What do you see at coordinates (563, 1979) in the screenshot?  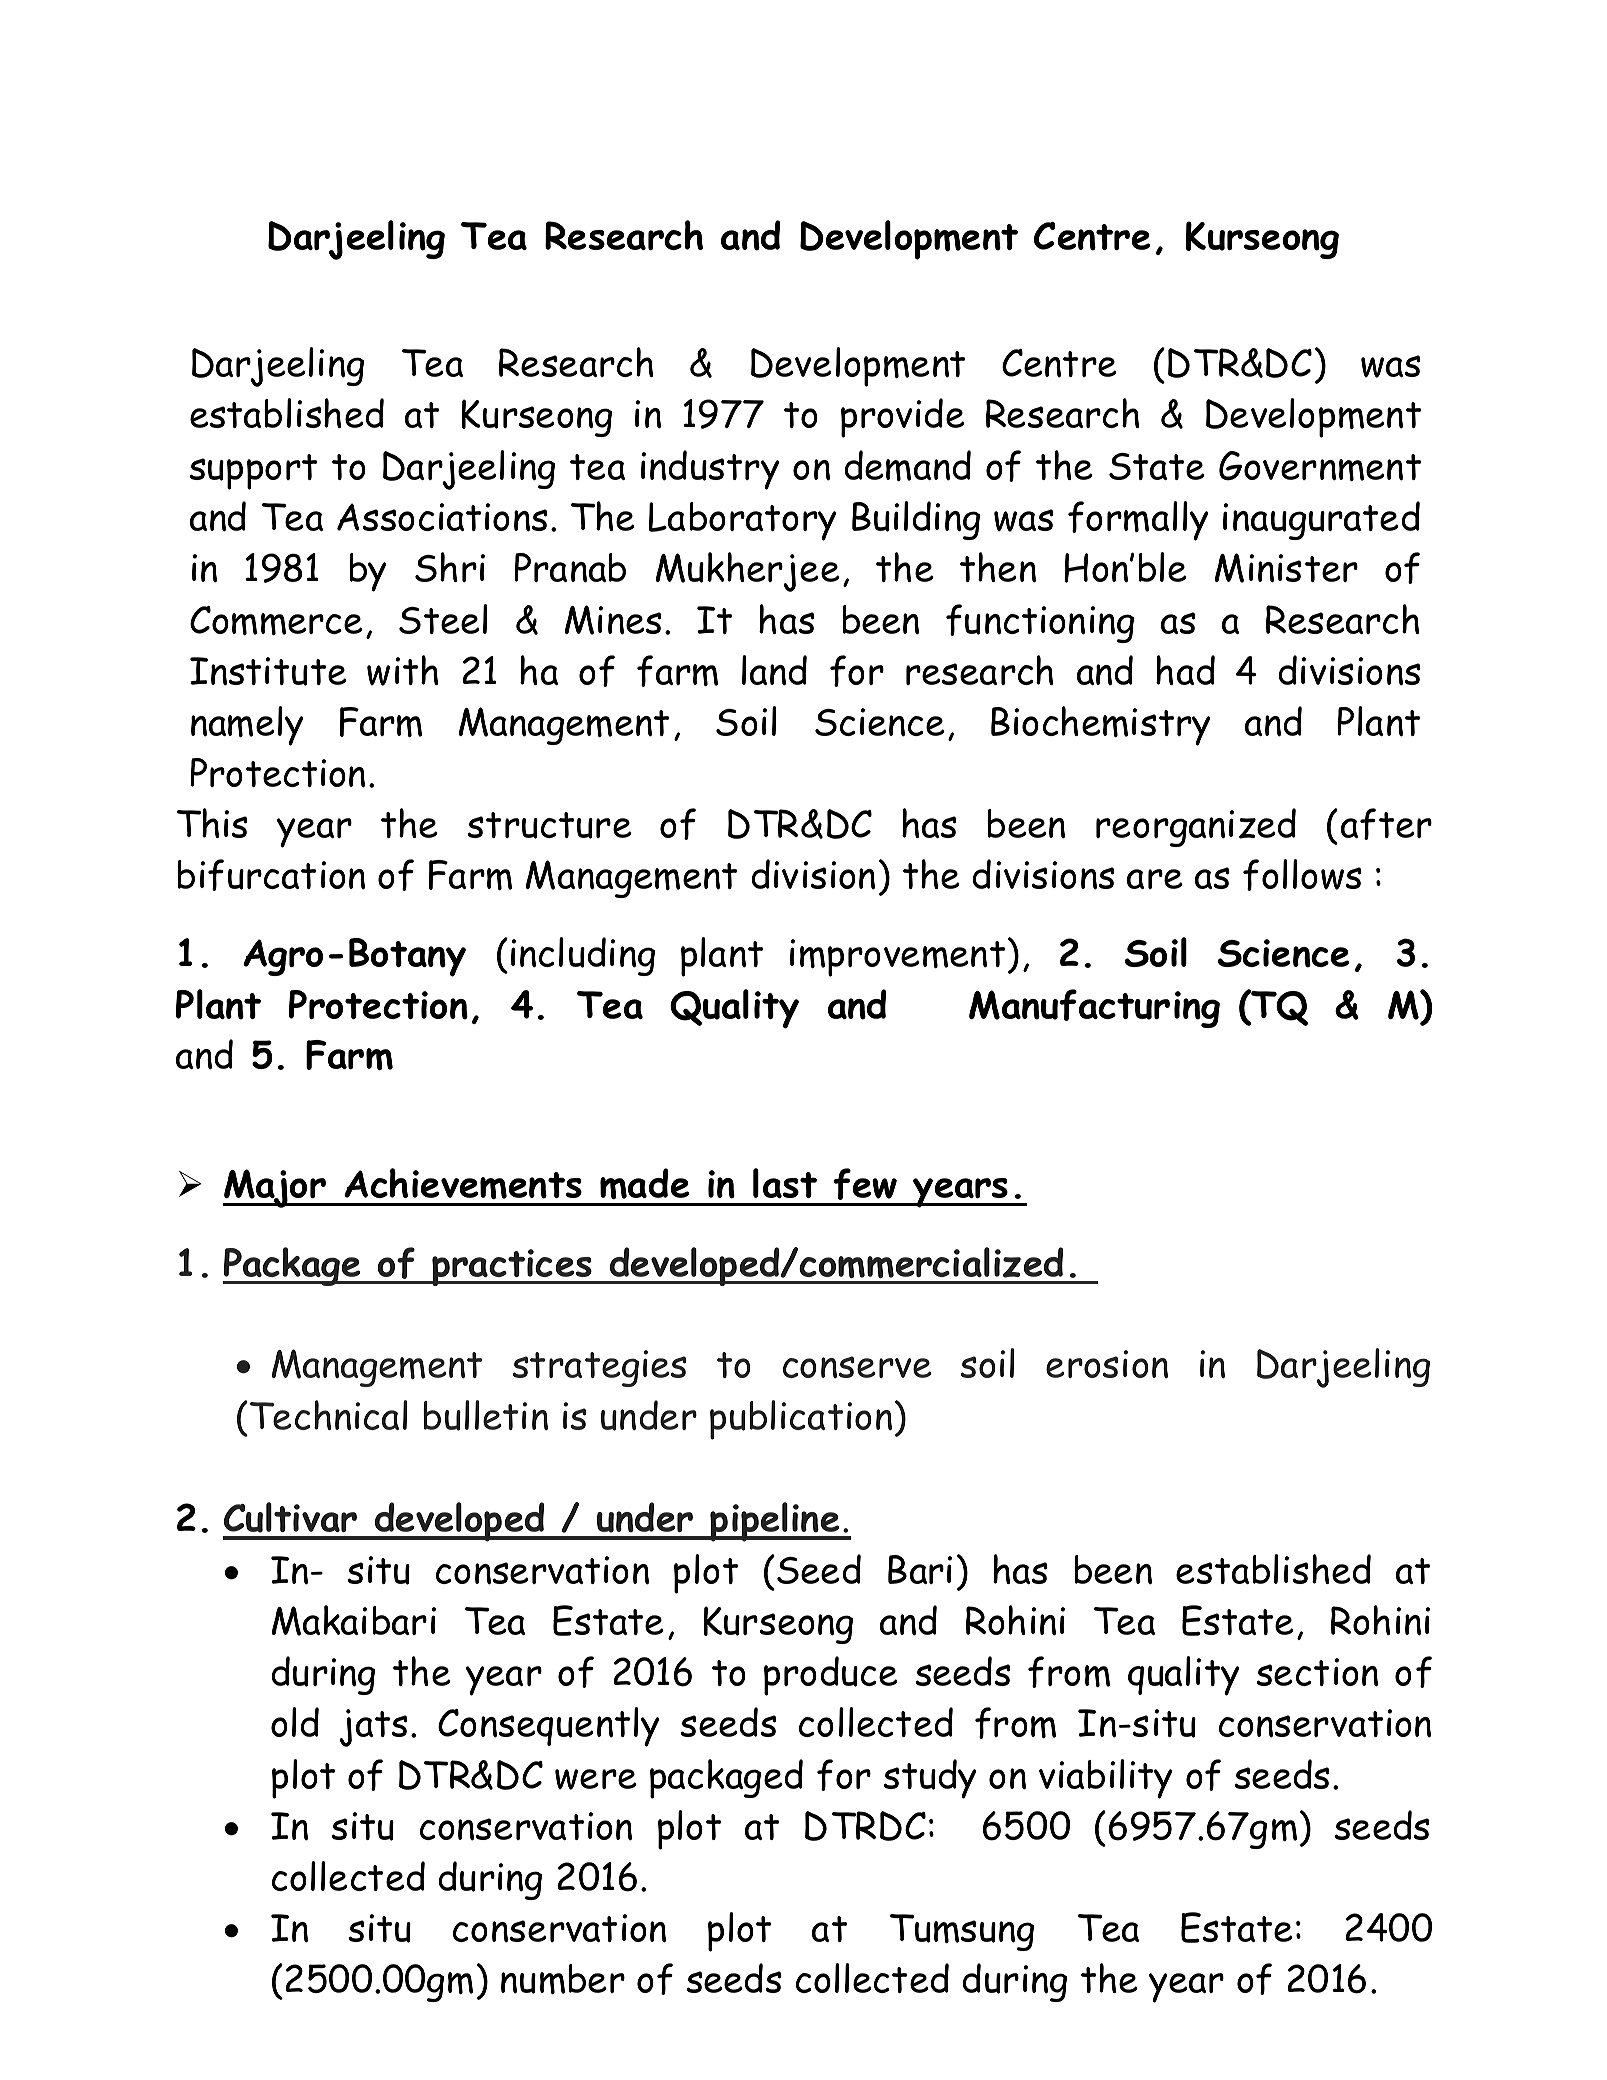 I see `number` at bounding box center [563, 1979].
